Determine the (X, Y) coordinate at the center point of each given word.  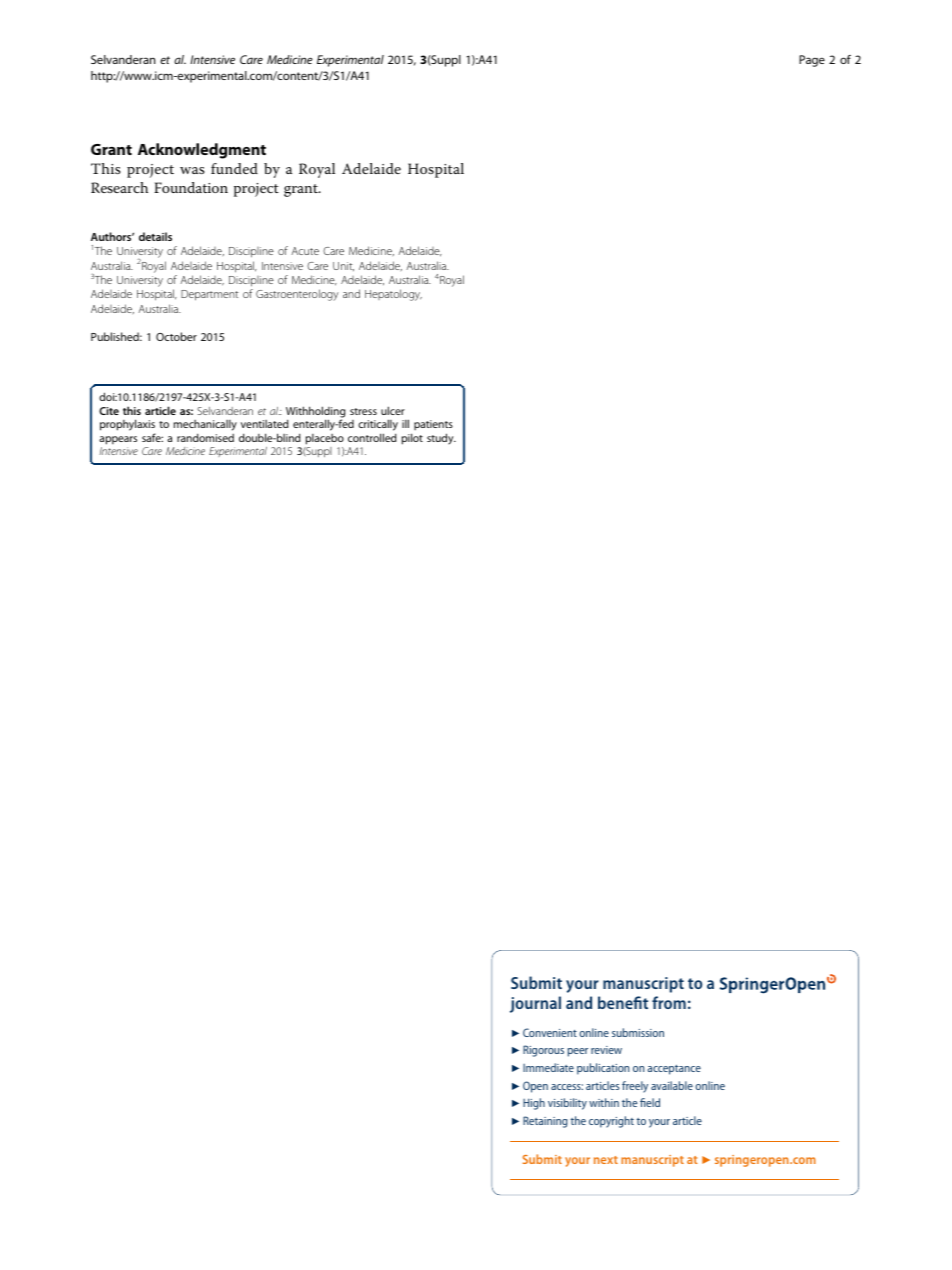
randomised (205, 437)
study (441, 439)
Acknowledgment (202, 151)
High (534, 1104)
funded (234, 168)
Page (812, 61)
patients (433, 425)
